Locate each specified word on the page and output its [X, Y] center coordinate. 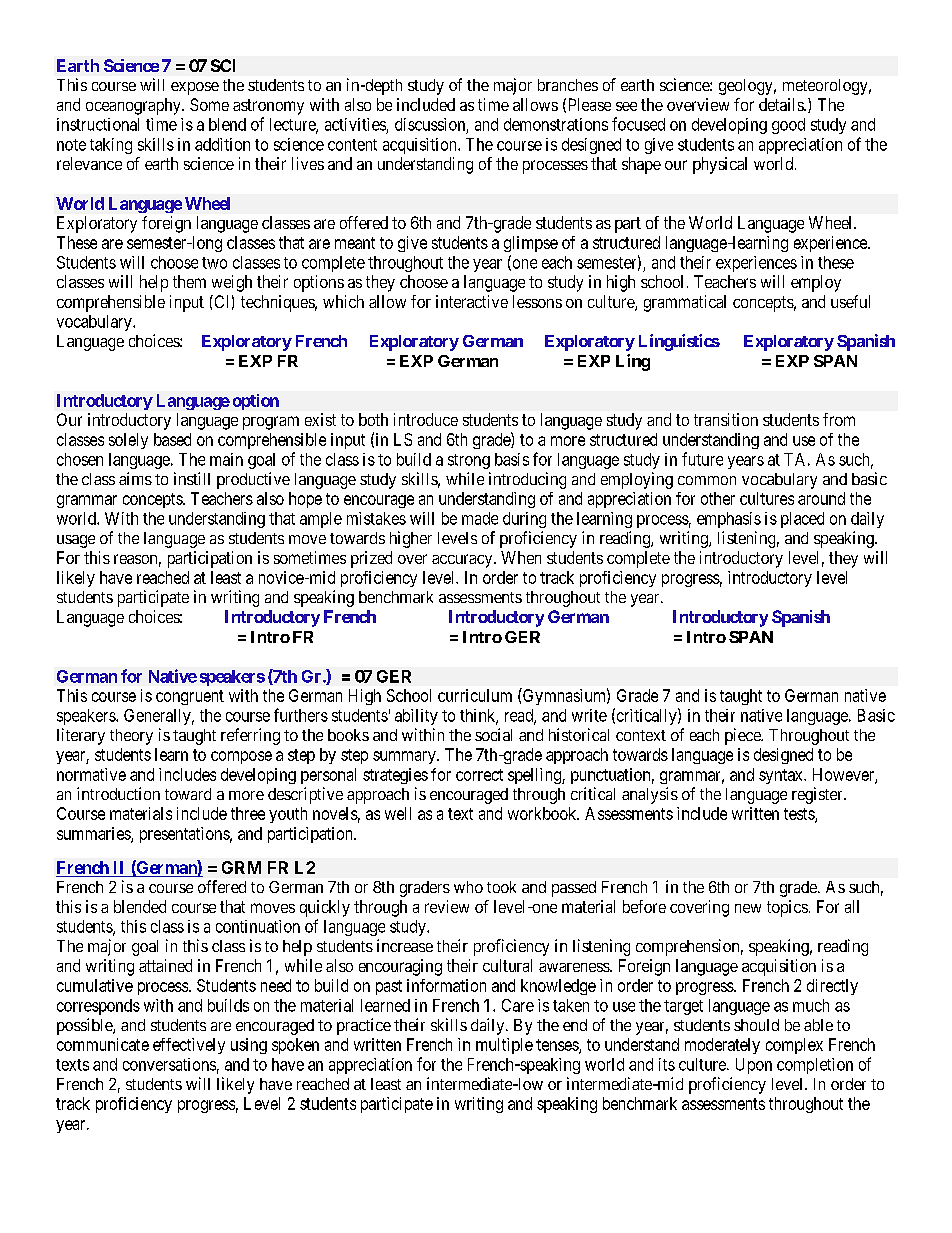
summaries [94, 834]
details [782, 104]
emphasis [729, 520]
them [189, 281]
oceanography [134, 106]
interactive [472, 301]
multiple [504, 1046]
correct [479, 775]
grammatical [685, 303]
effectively [189, 1046]
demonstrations [556, 124]
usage [76, 541]
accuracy [463, 561]
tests [800, 815]
